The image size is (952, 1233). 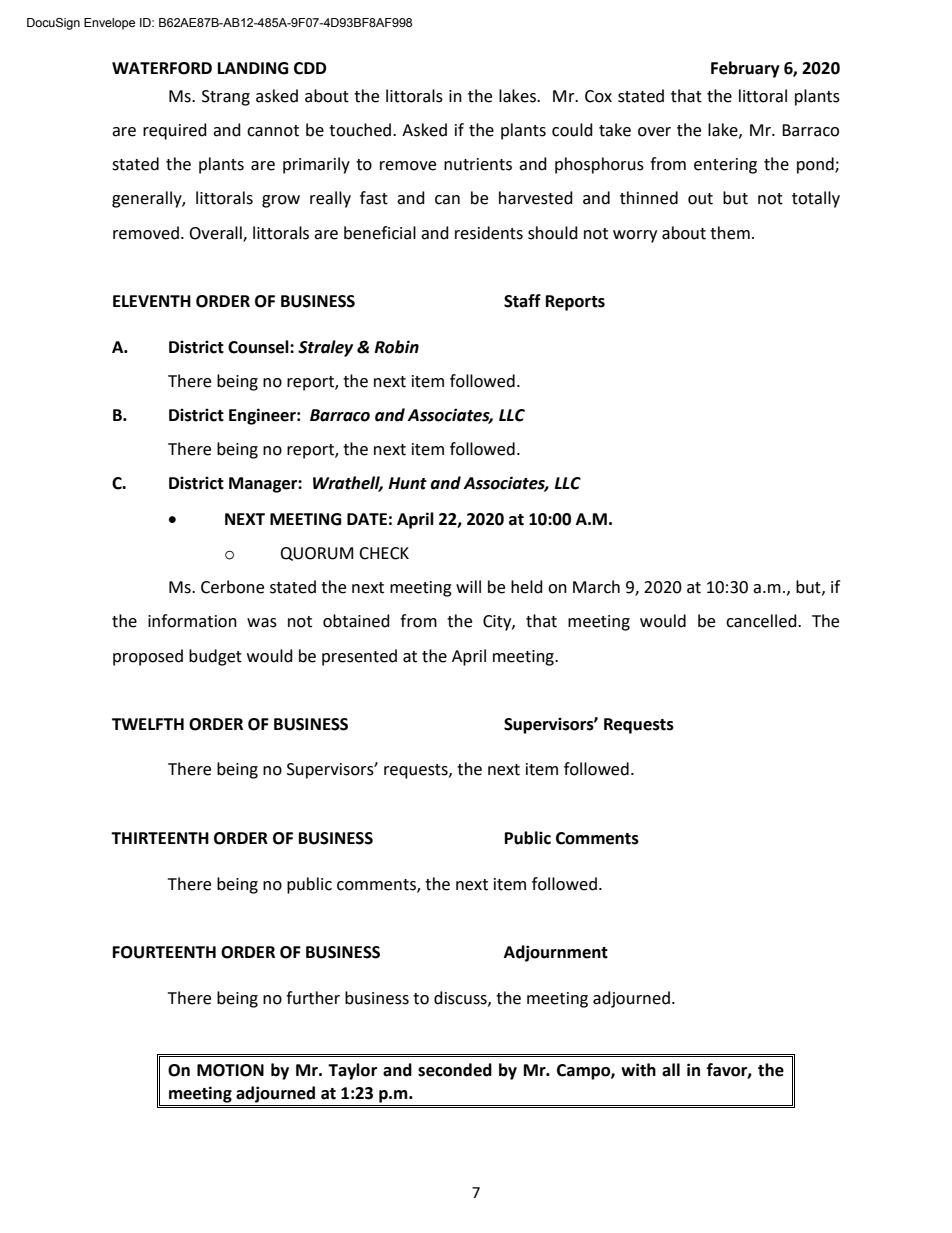 What do you see at coordinates (192, 621) in the screenshot?
I see `information` at bounding box center [192, 621].
